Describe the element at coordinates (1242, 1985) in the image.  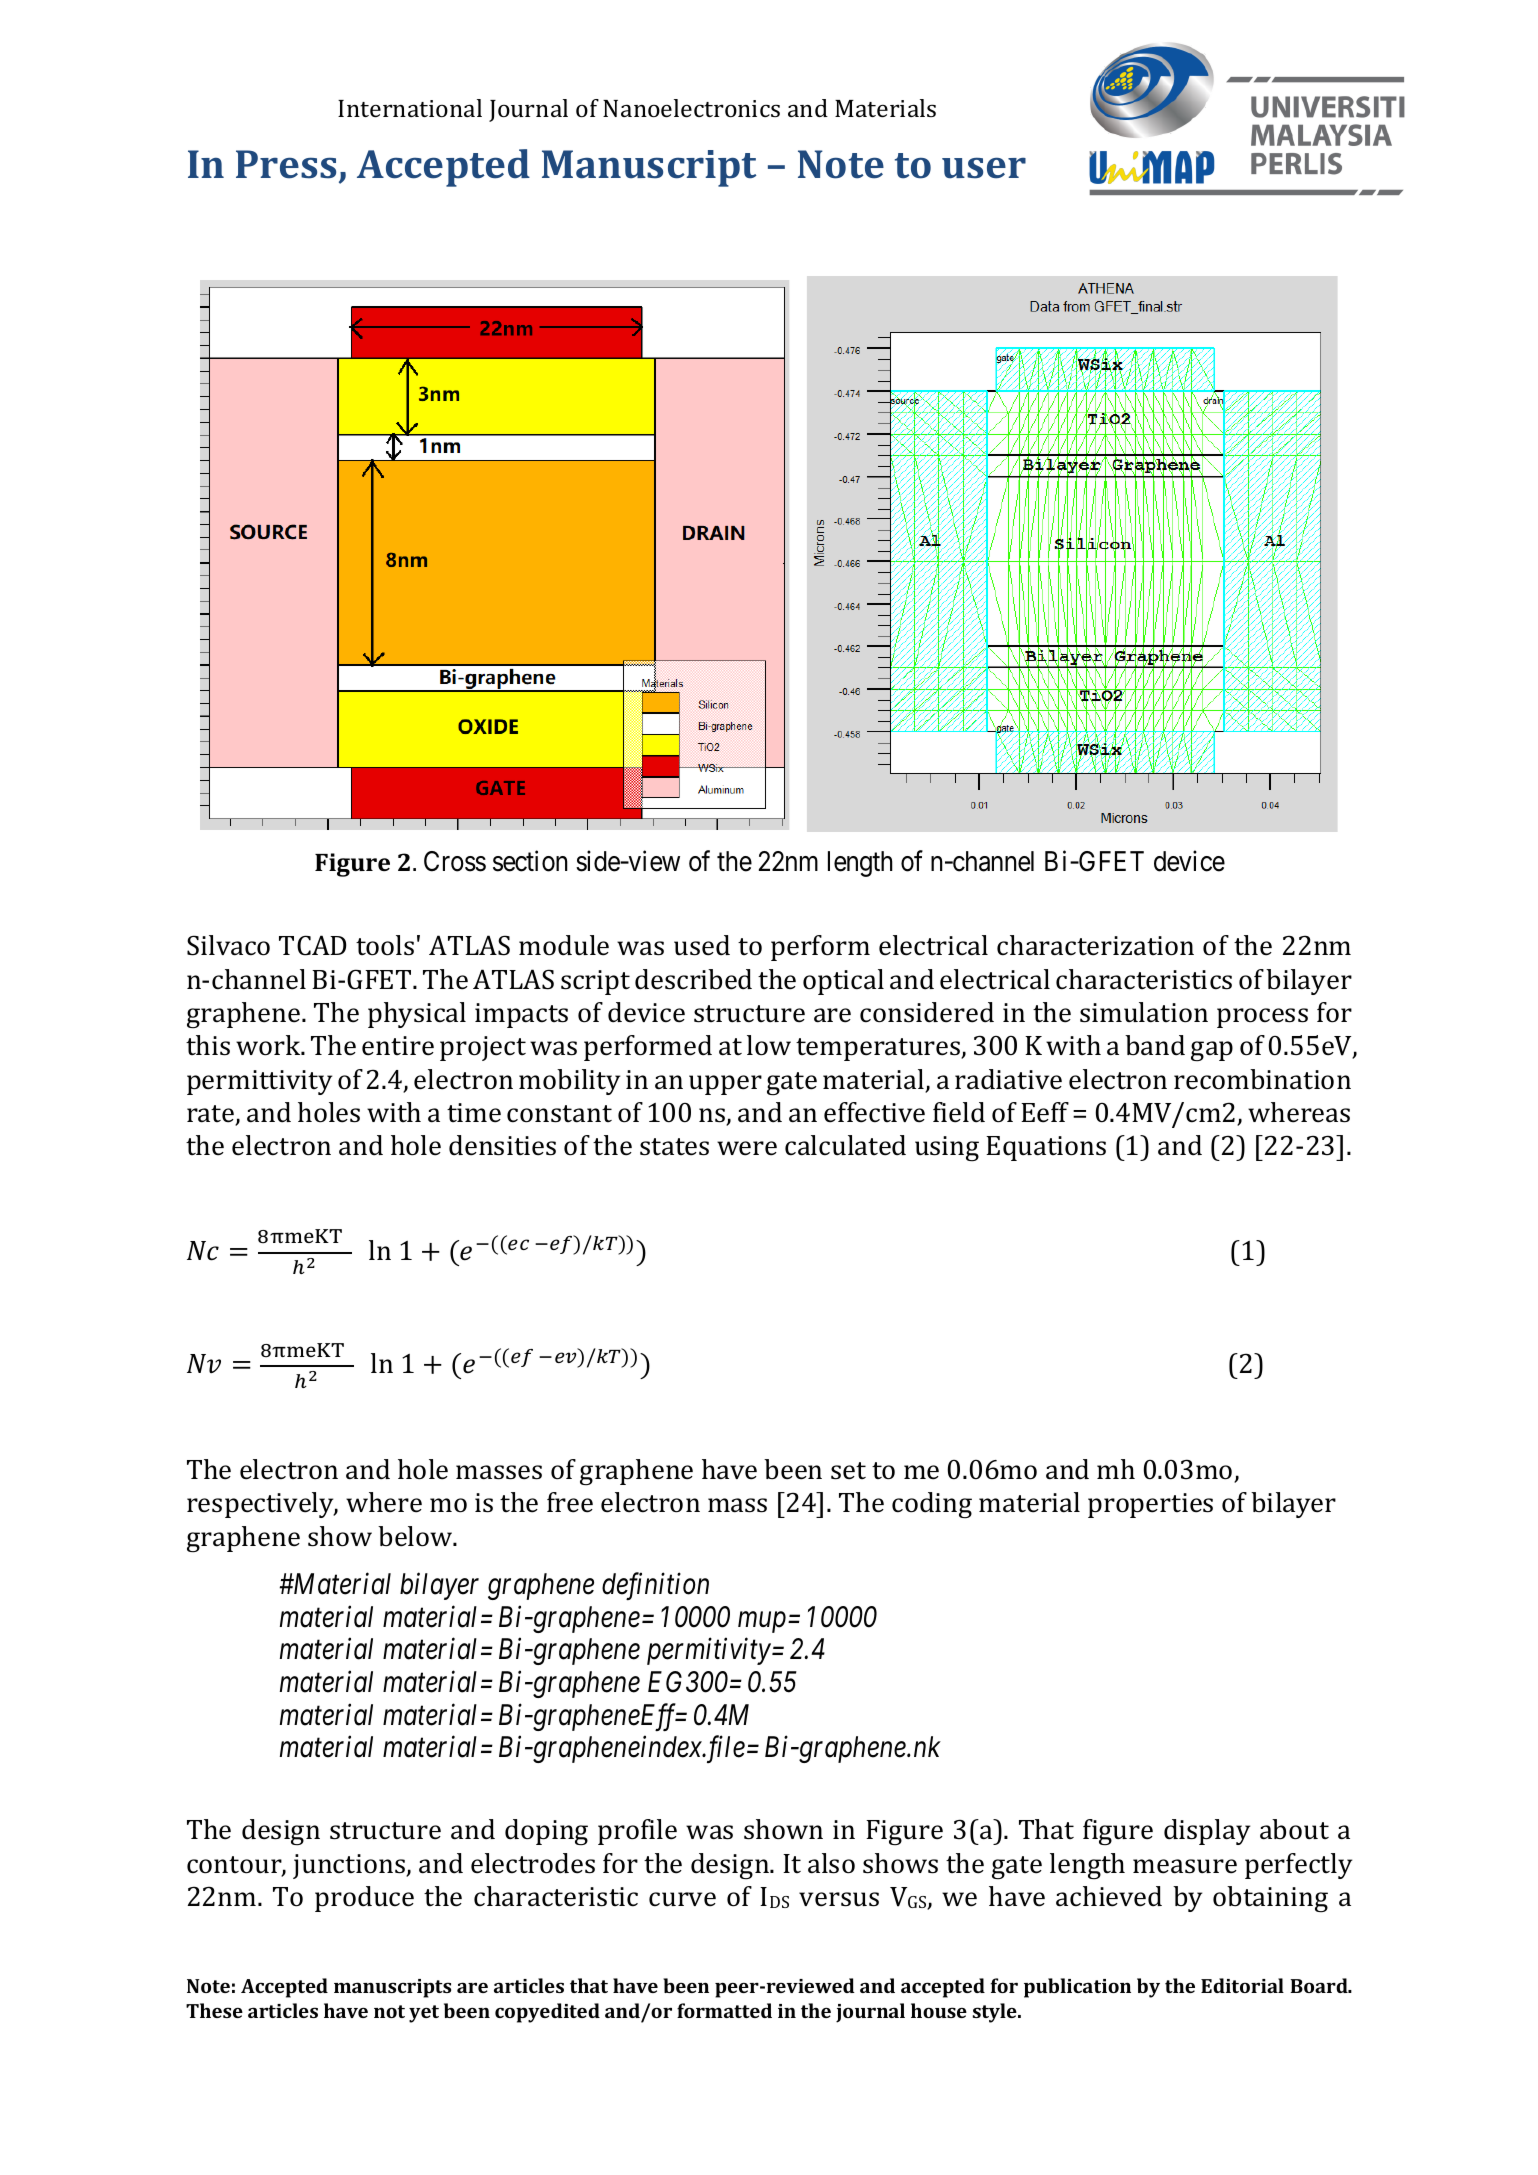
I see `Editorial` at that location.
